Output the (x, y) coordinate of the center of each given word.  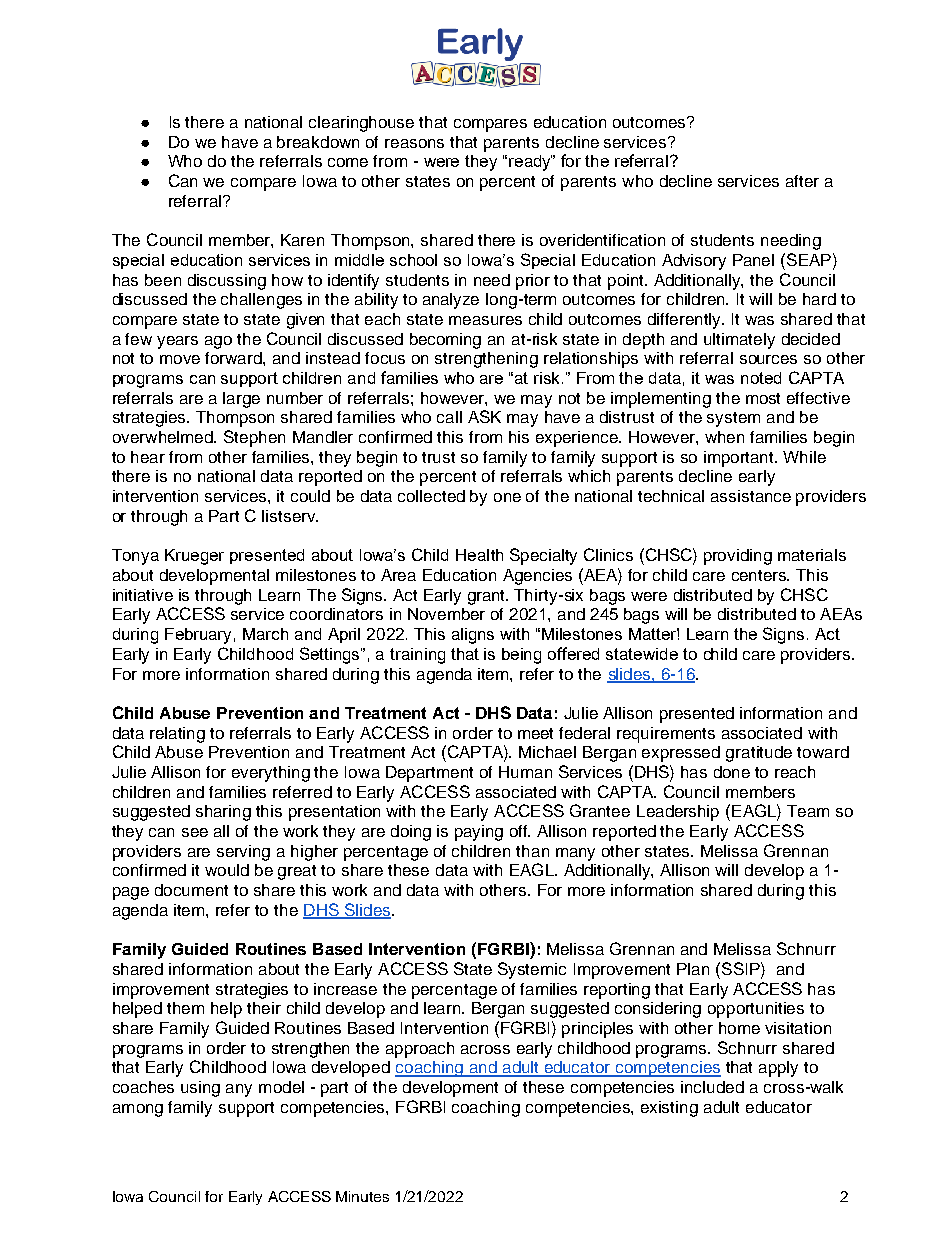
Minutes (362, 1196)
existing (669, 1109)
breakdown (318, 142)
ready (531, 163)
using (200, 1089)
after (802, 181)
